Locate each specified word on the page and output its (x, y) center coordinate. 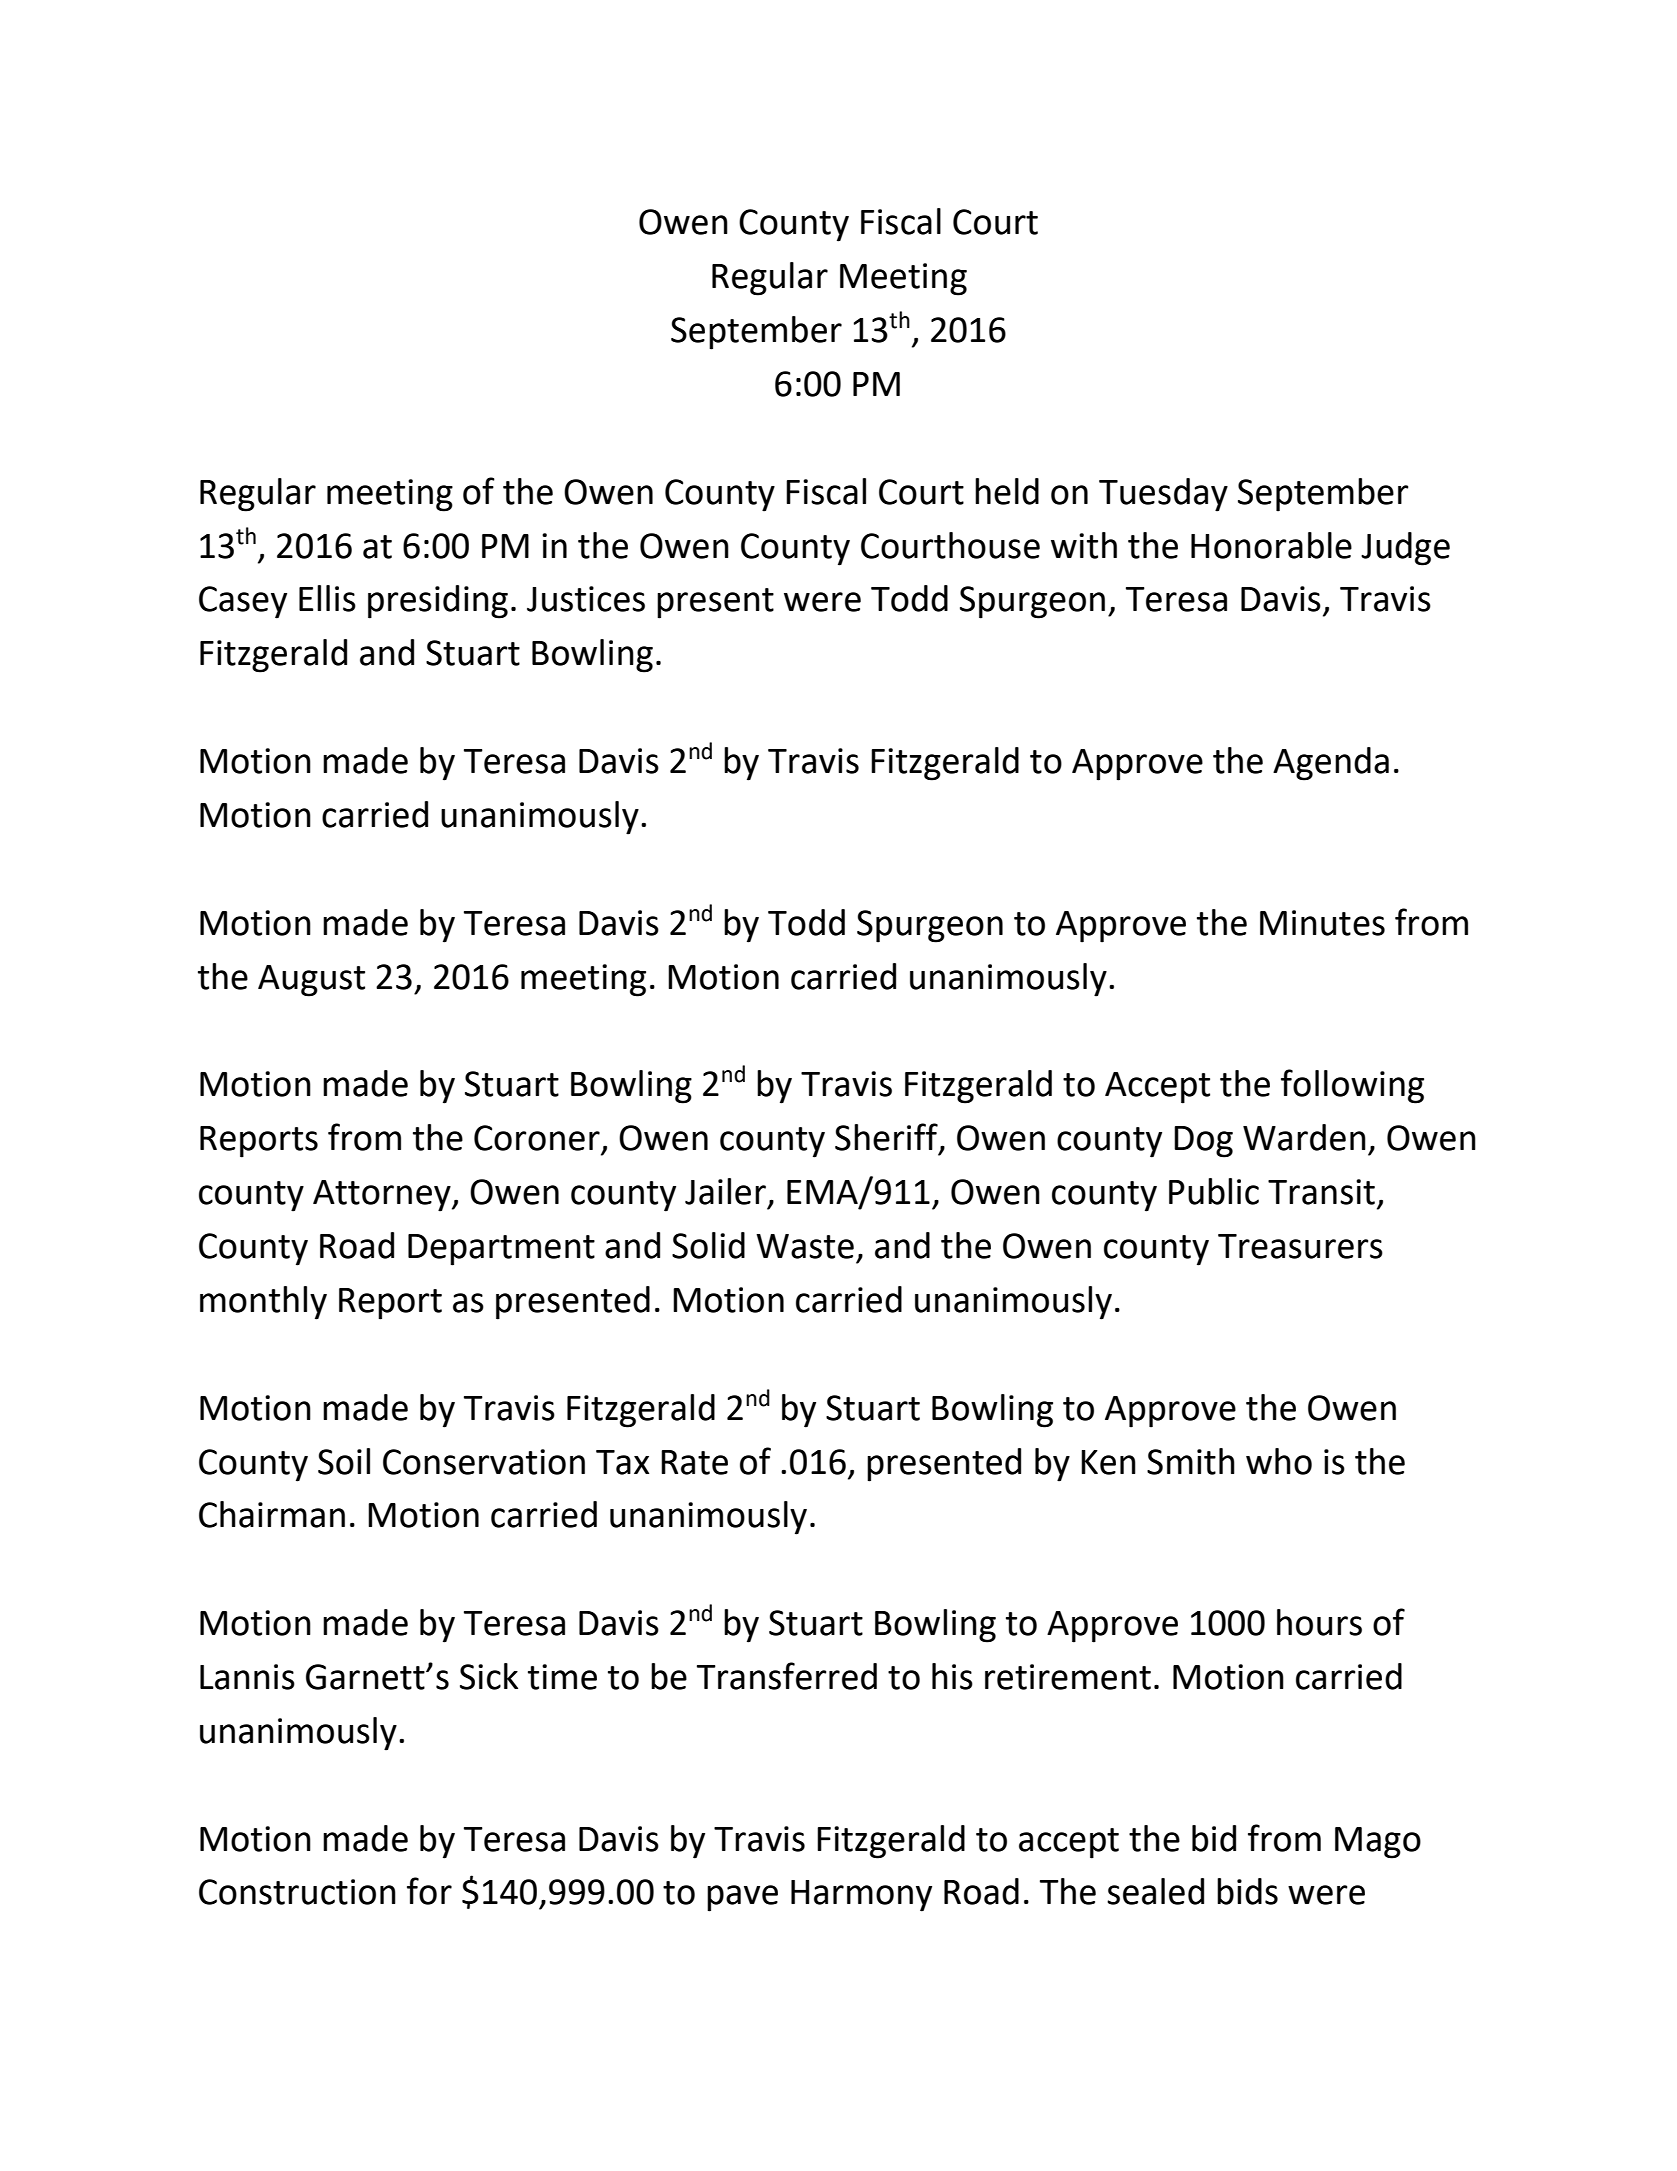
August (311, 981)
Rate (694, 1462)
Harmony (861, 1896)
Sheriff (887, 1138)
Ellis (327, 598)
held (1007, 491)
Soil (344, 1461)
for (429, 1891)
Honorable (1271, 545)
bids (1247, 1891)
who (1279, 1461)
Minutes (1322, 923)
